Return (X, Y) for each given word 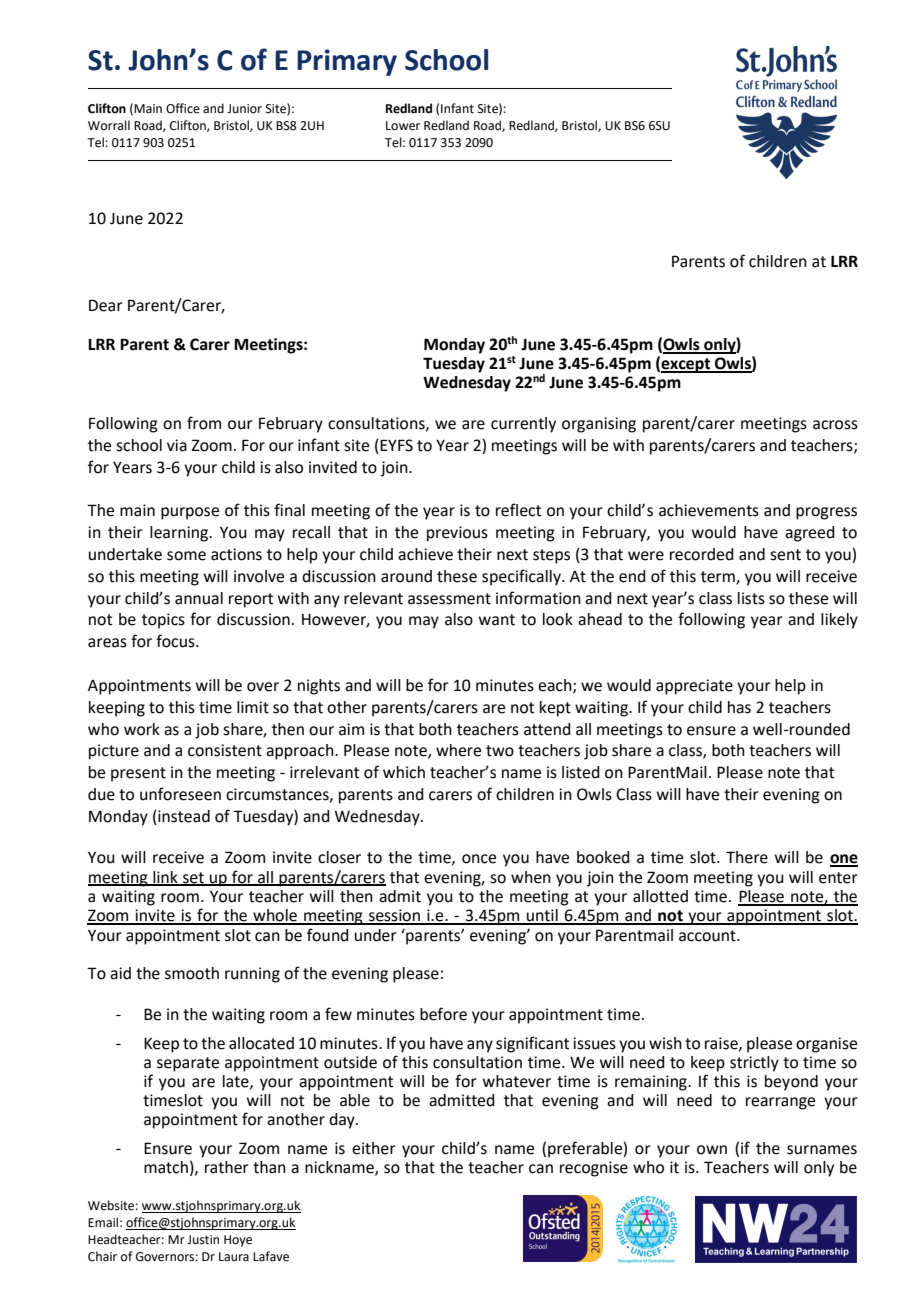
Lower (403, 126)
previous (457, 534)
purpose (190, 513)
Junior (244, 109)
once (479, 859)
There (747, 857)
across (835, 425)
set (193, 878)
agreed (810, 534)
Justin (203, 1240)
